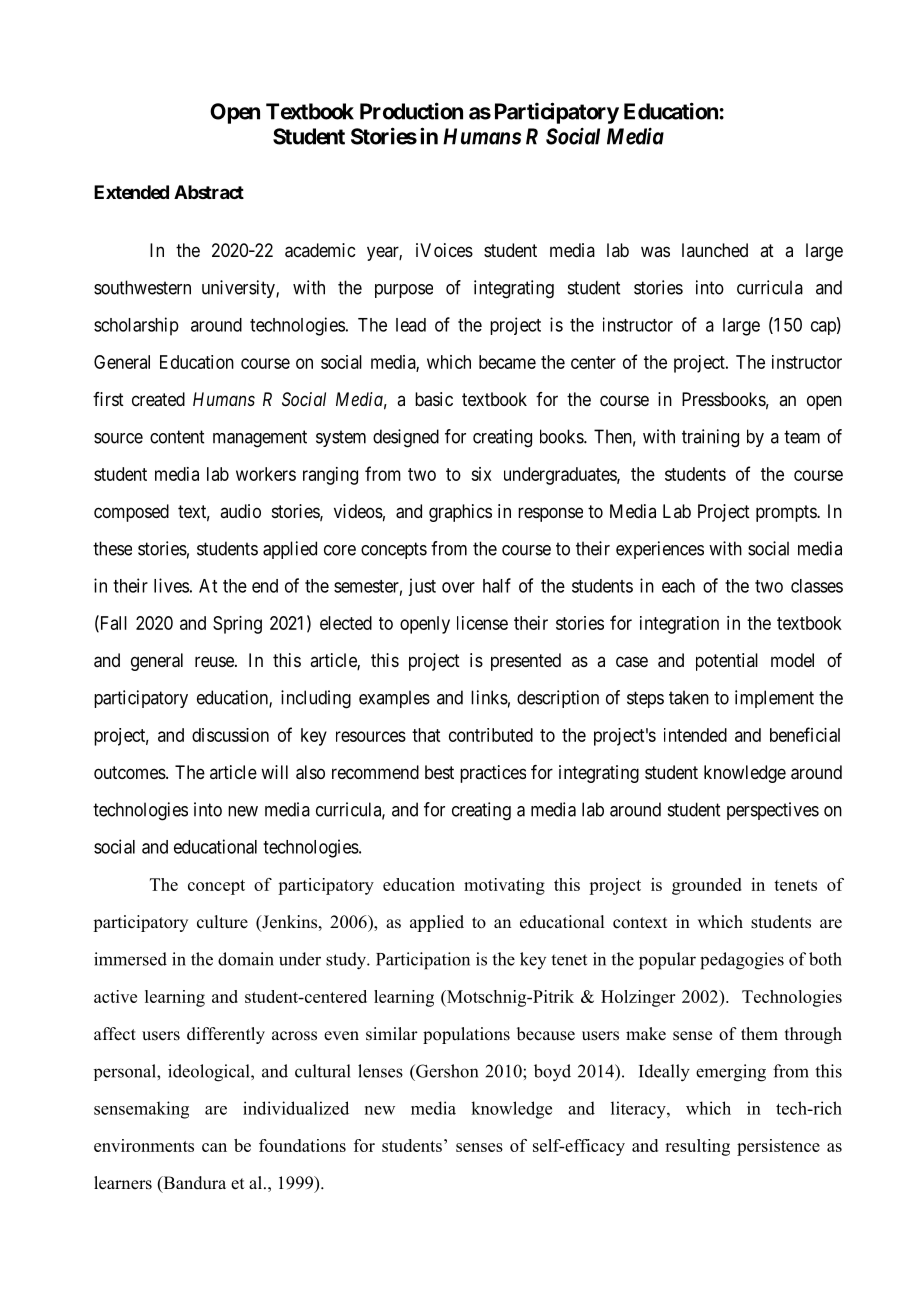 The width and height of the page is (924, 1308). What do you see at coordinates (493, 774) in the page?
I see `practices` at bounding box center [493, 774].
